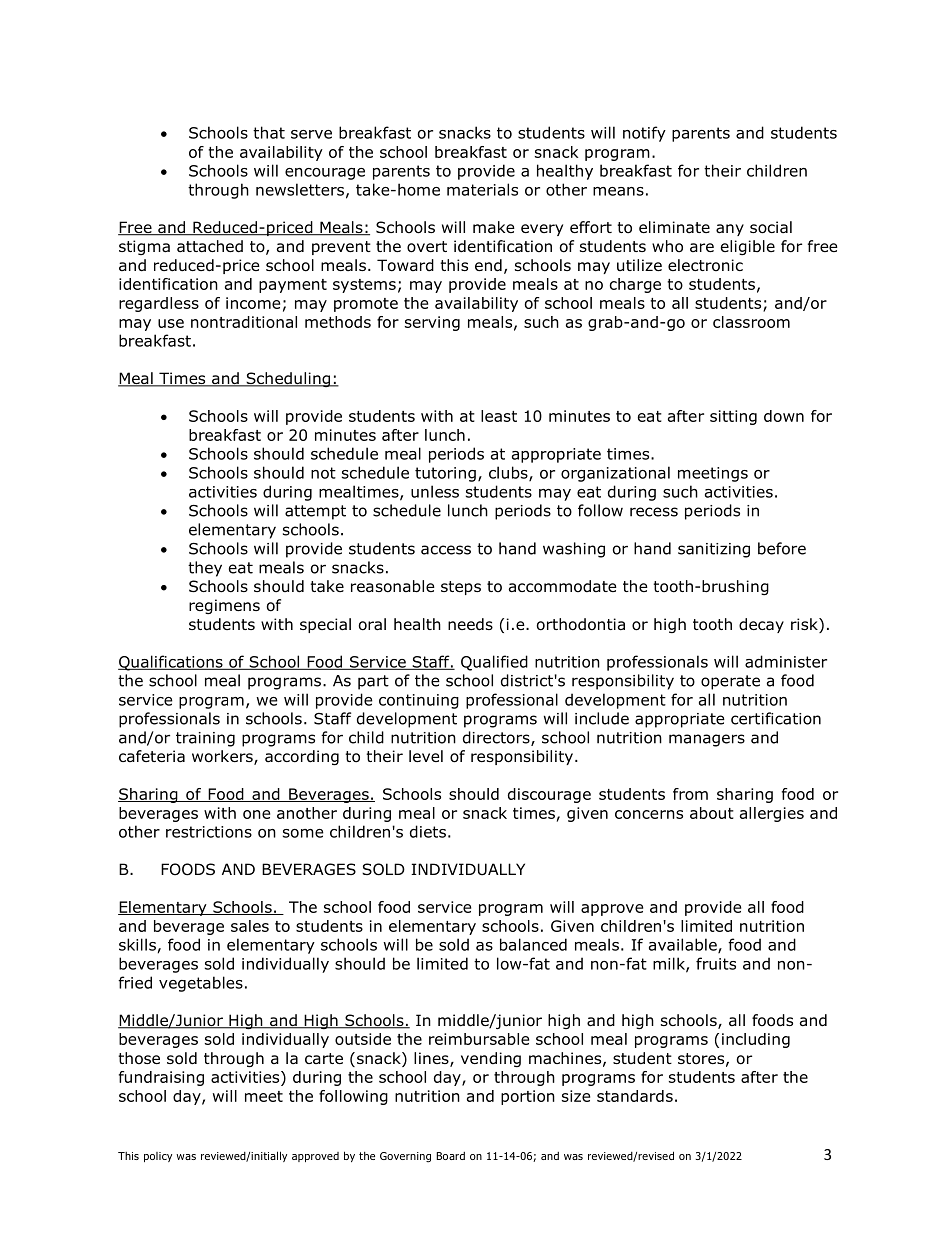  Describe the element at coordinates (482, 189) in the screenshot. I see `materials` at that location.
